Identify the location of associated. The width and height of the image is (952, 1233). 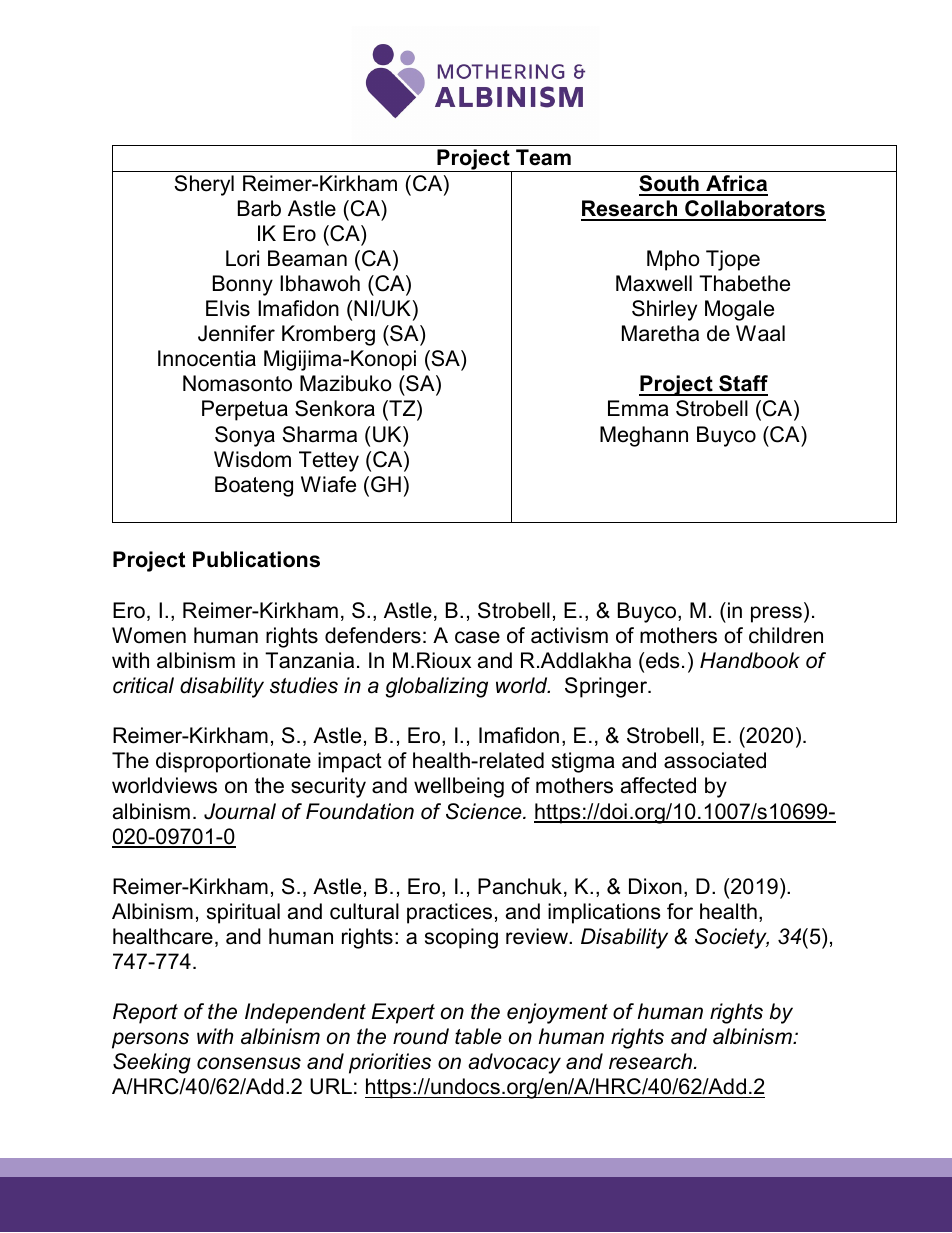
(715, 760).
